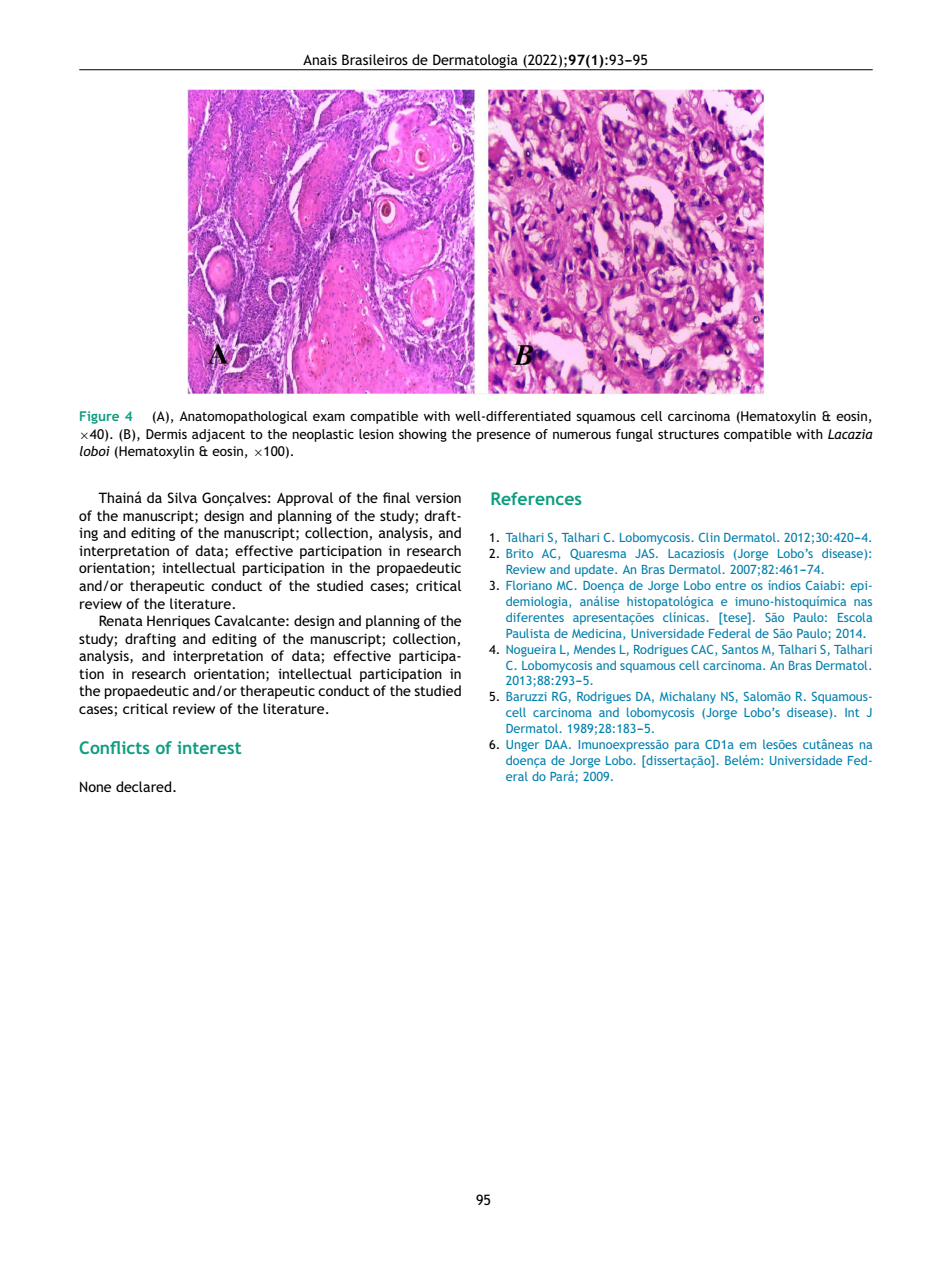  I want to click on Figure, so click(99, 417).
